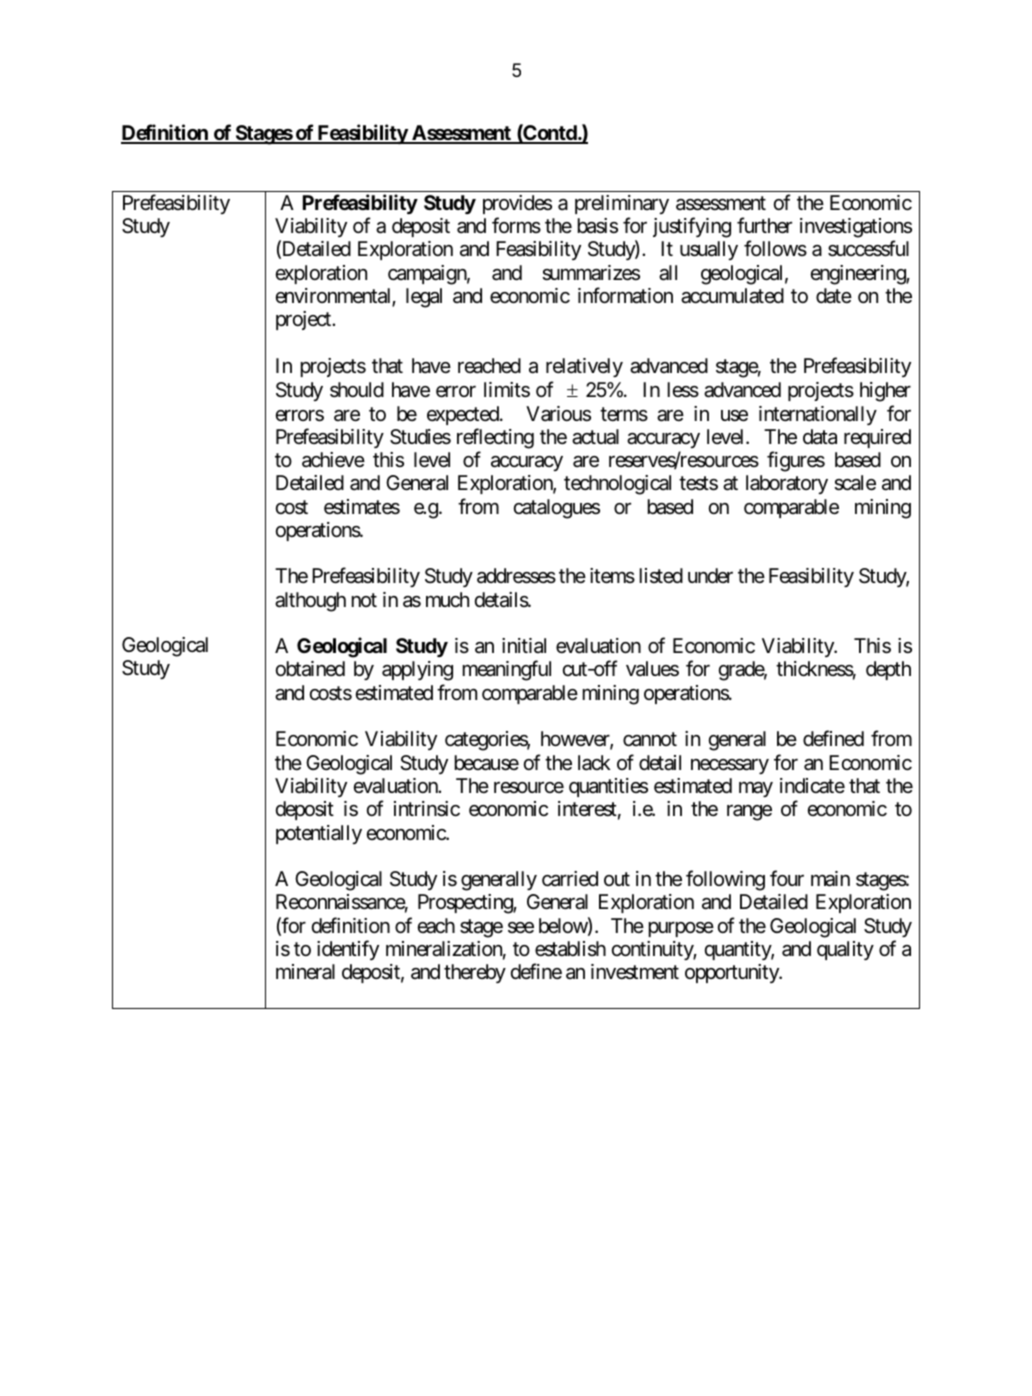 The width and height of the screenshot is (1032, 1396). Describe the element at coordinates (764, 225) in the screenshot. I see `further` at that location.
